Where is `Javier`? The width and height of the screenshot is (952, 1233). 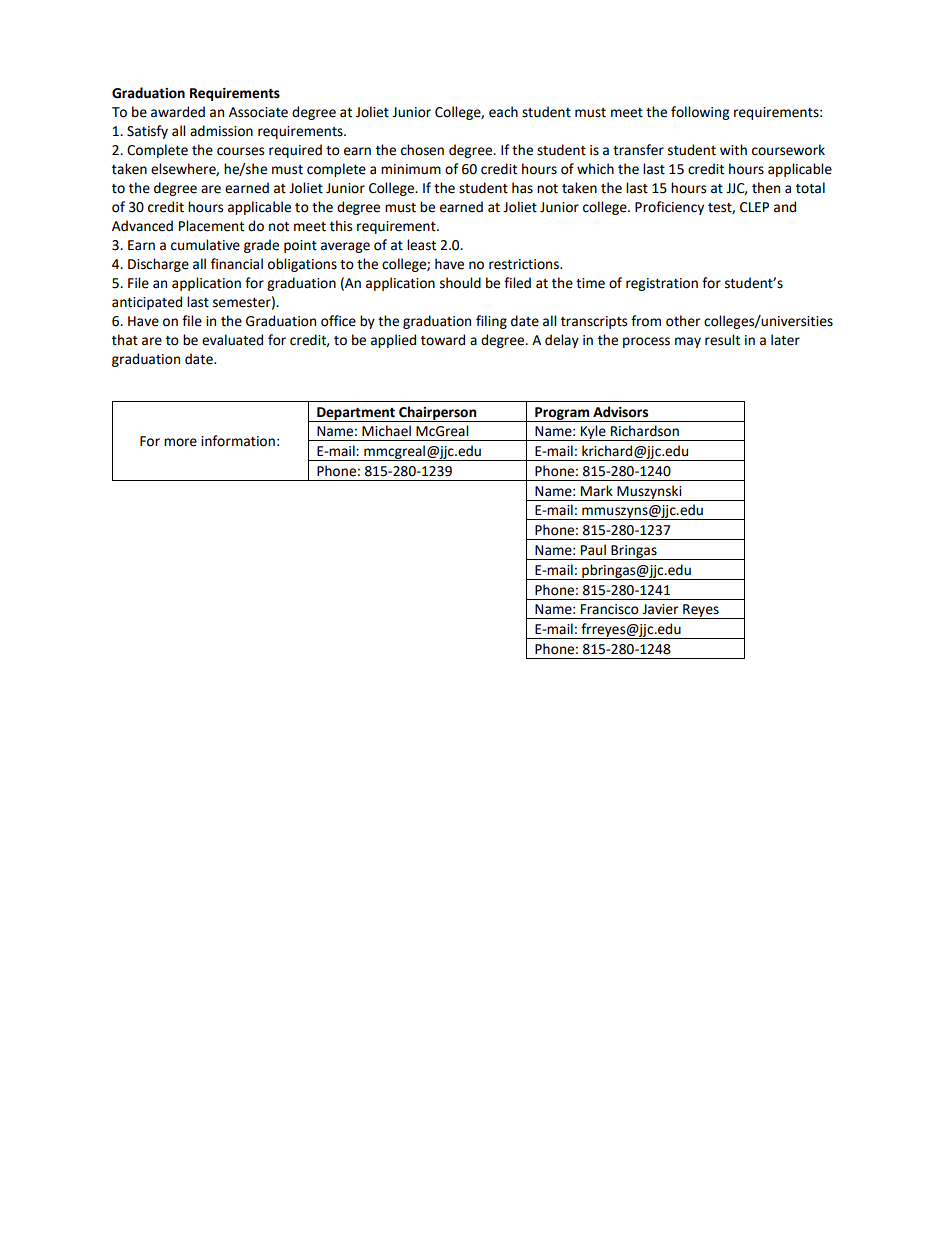 Javier is located at coordinates (660, 609).
